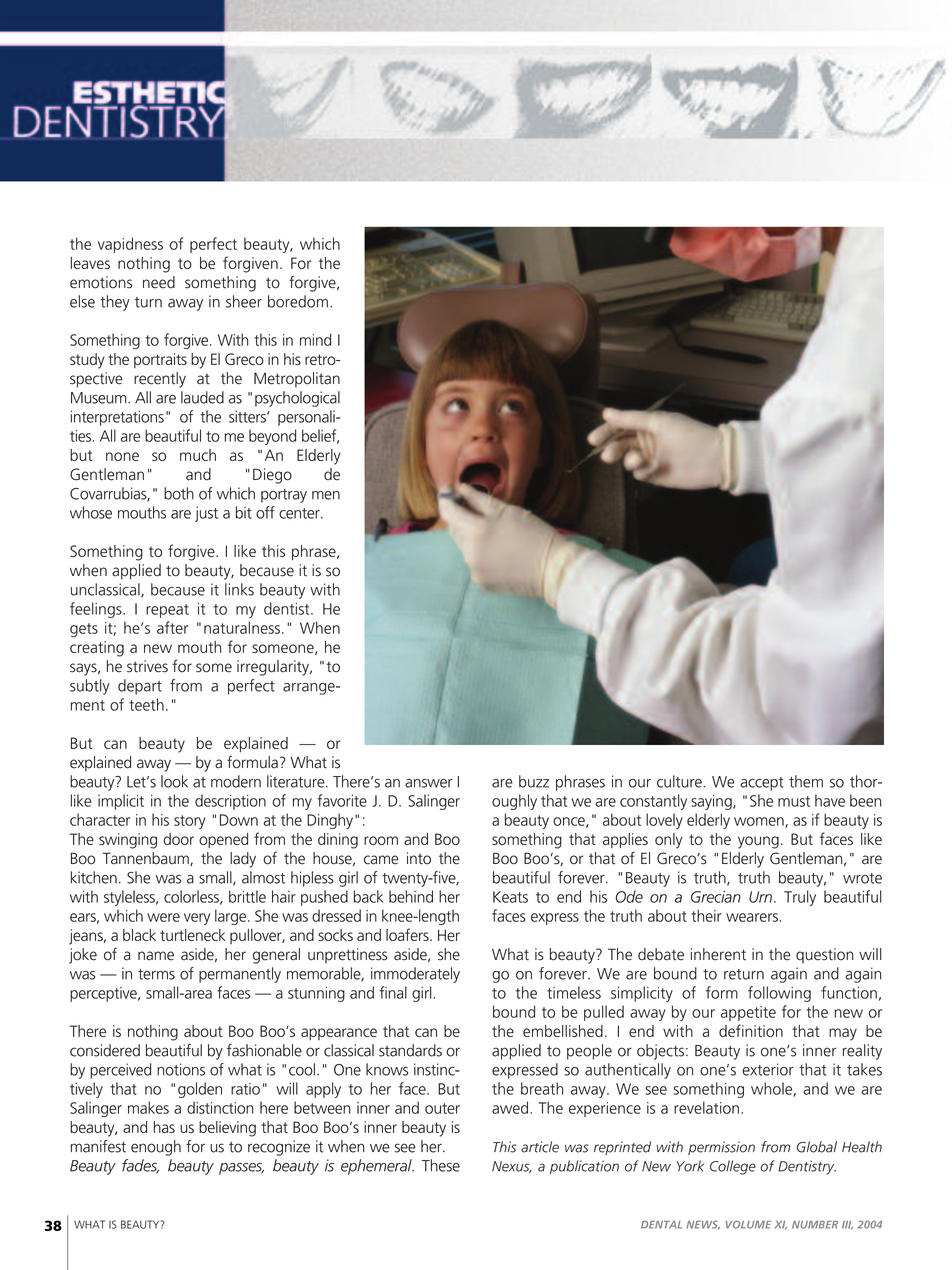  I want to click on answer, so click(429, 783).
